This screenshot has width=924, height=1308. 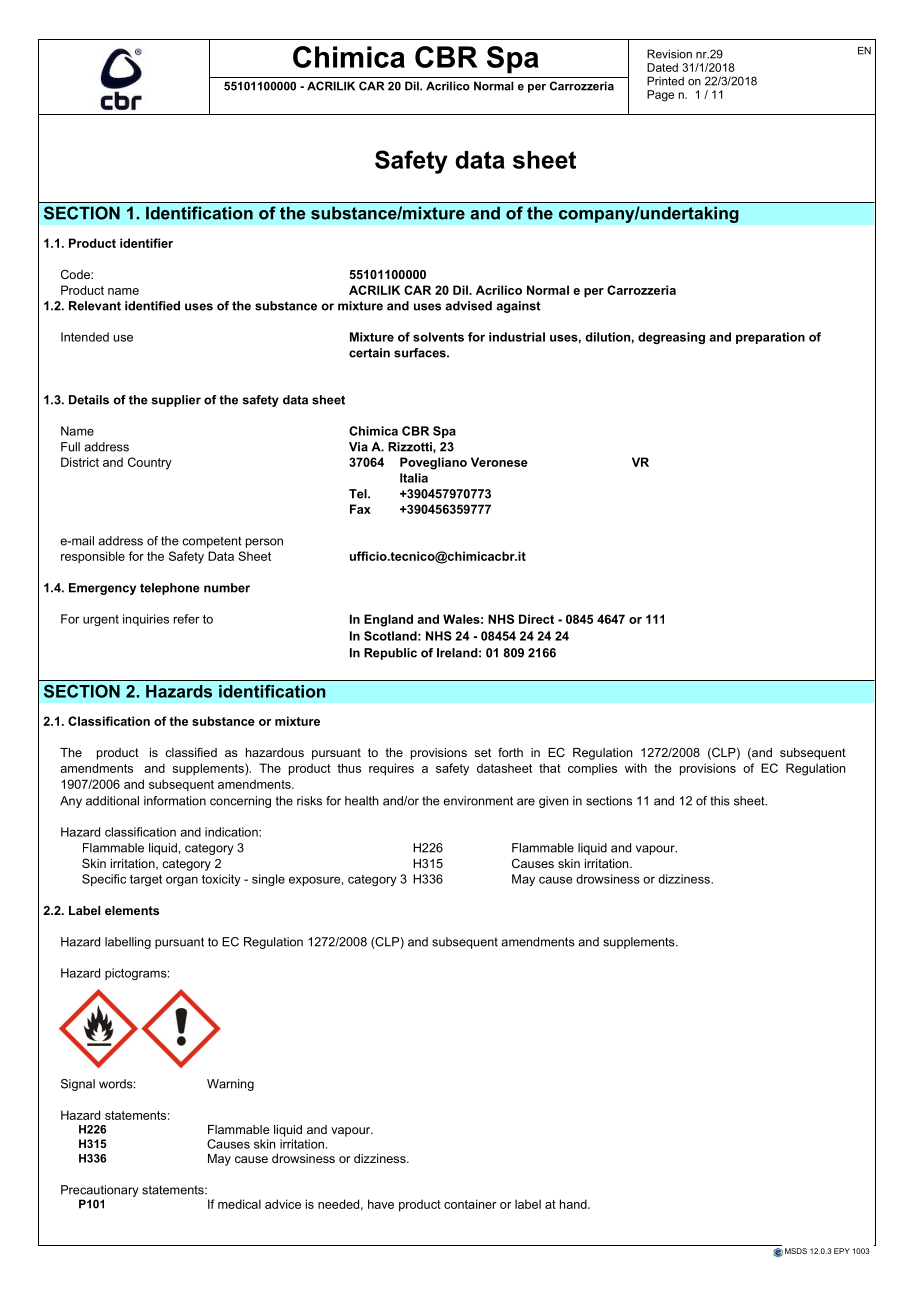 I want to click on identifier, so click(x=146, y=243).
